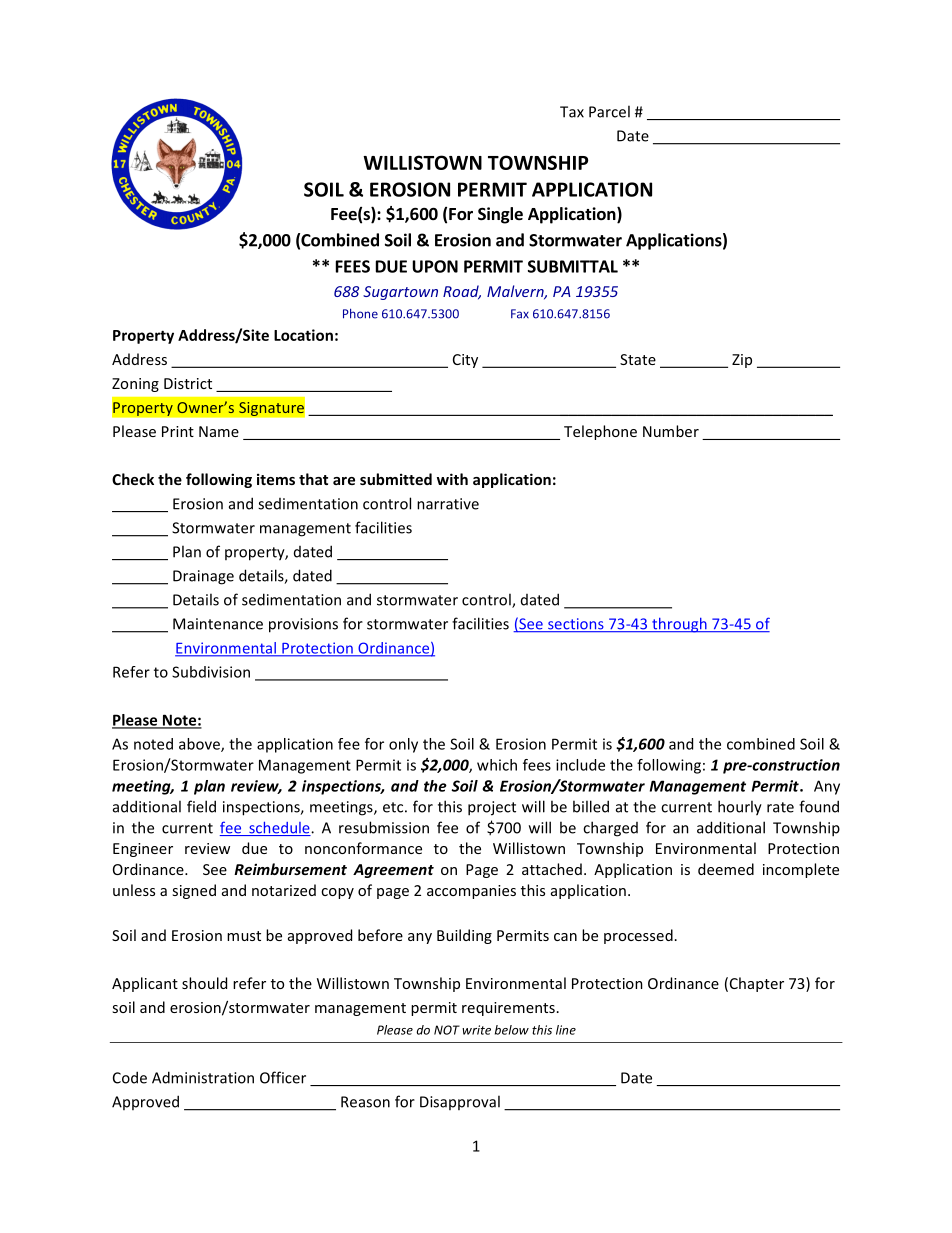  Describe the element at coordinates (200, 745) in the image. I see `above` at that location.
